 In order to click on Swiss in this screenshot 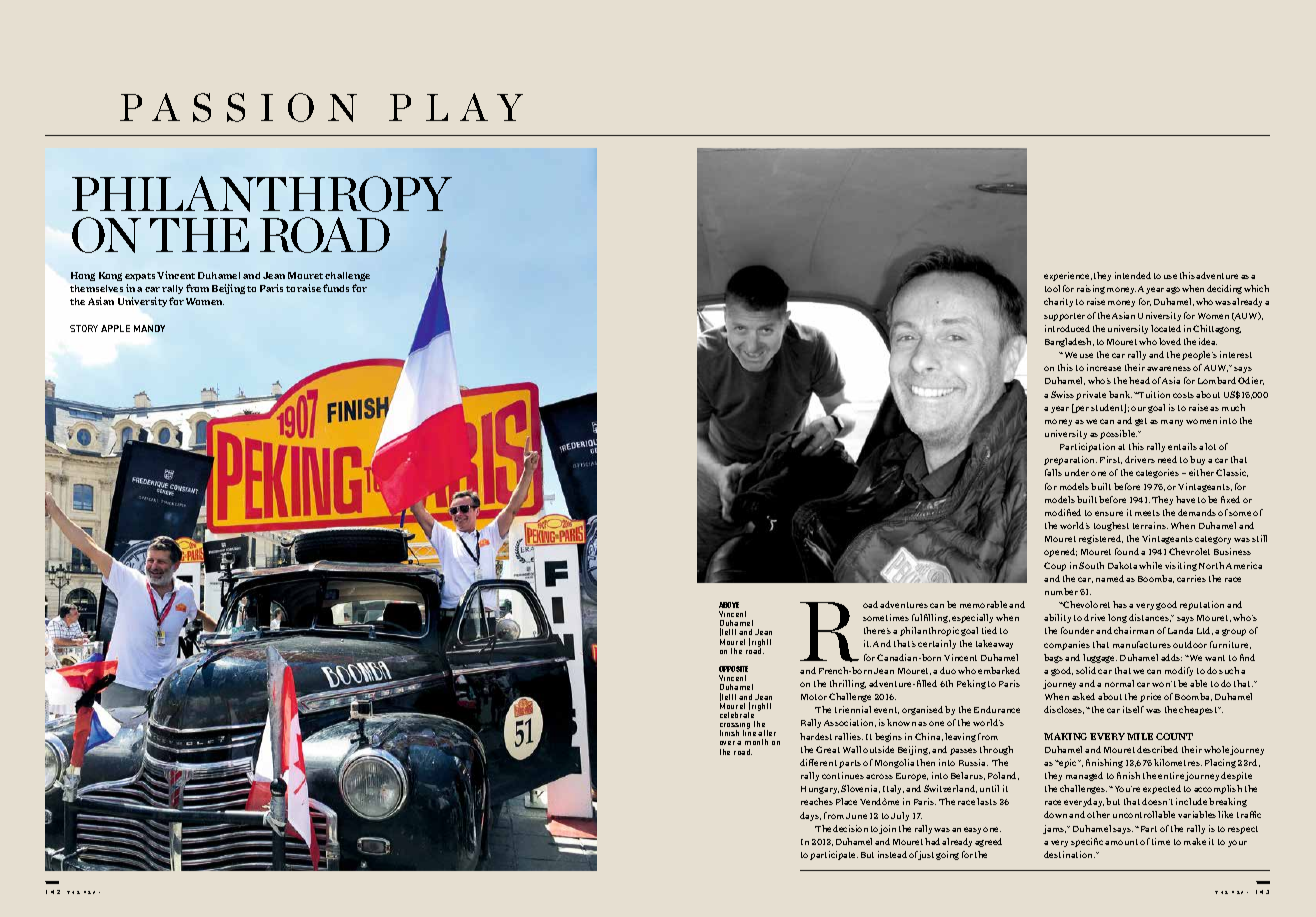, I will do `click(1062, 394)`.
